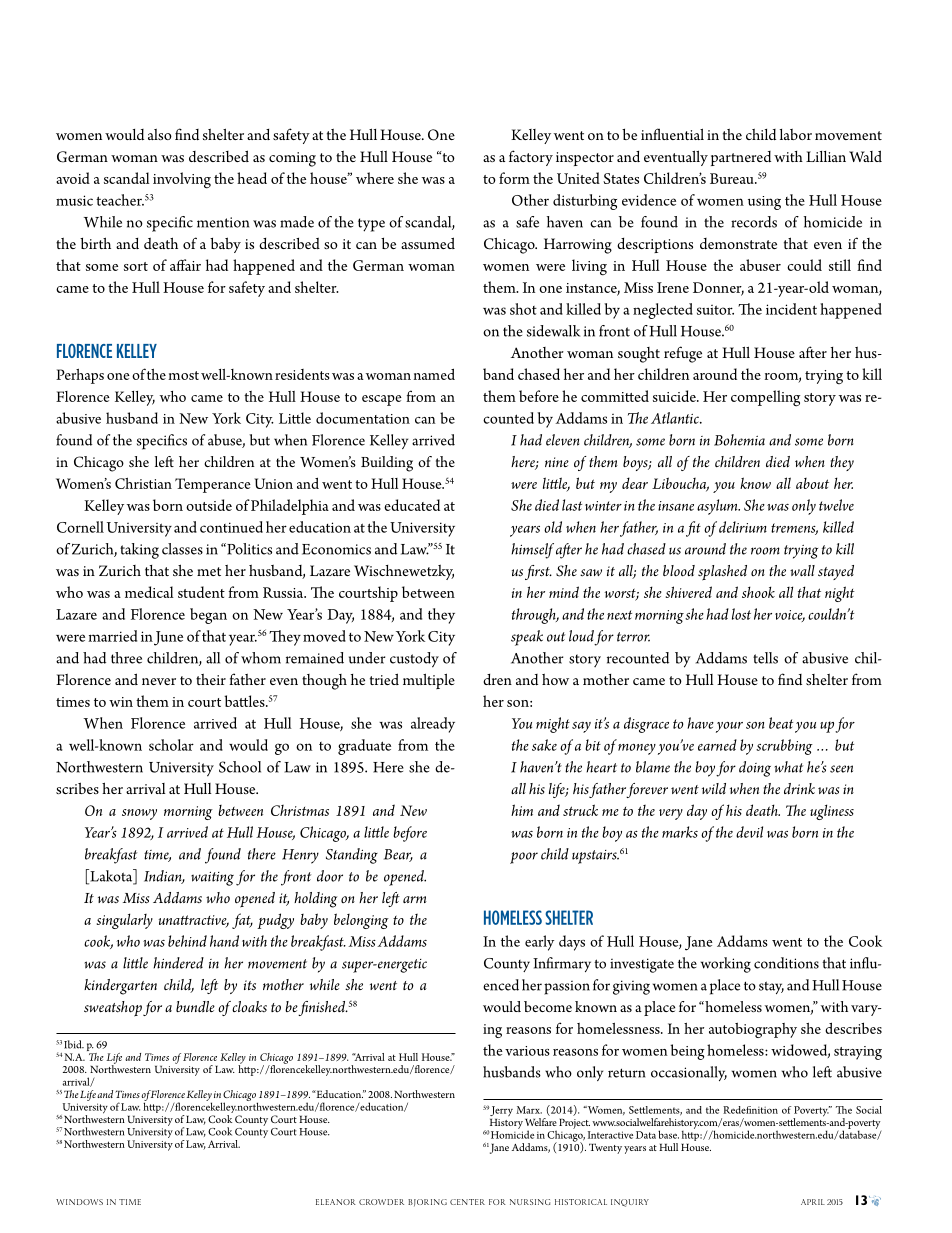 This screenshot has width=952, height=1233. Describe the element at coordinates (182, 180) in the screenshot. I see `involving` at that location.
